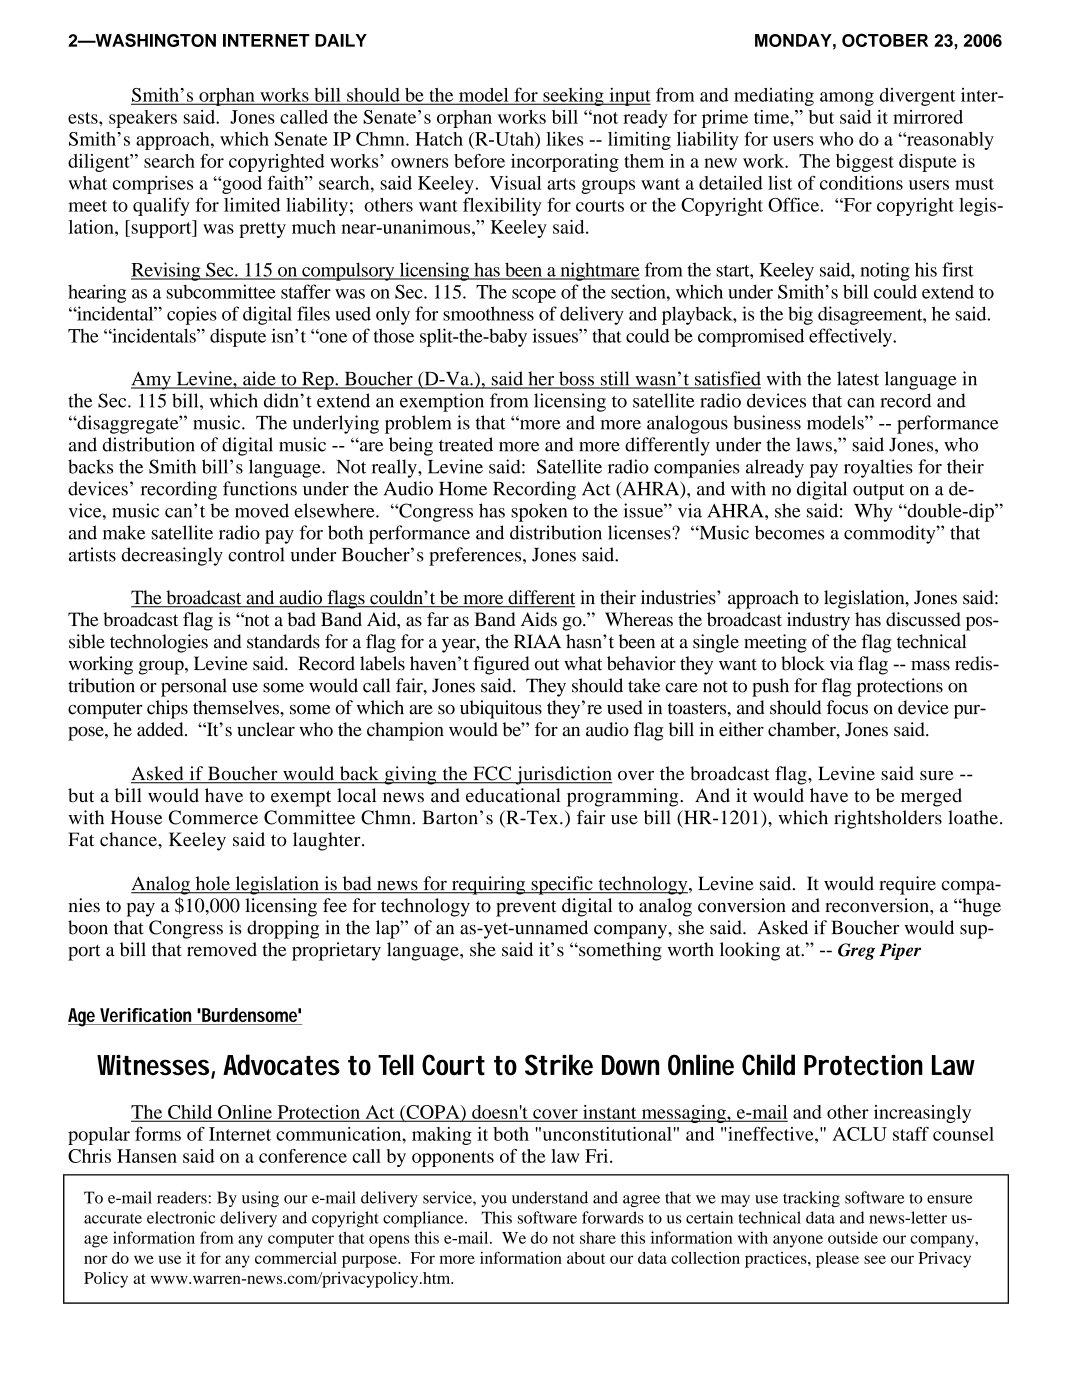 Image resolution: width=1072 pixels, height=1387 pixels. I want to click on hole, so click(212, 884).
